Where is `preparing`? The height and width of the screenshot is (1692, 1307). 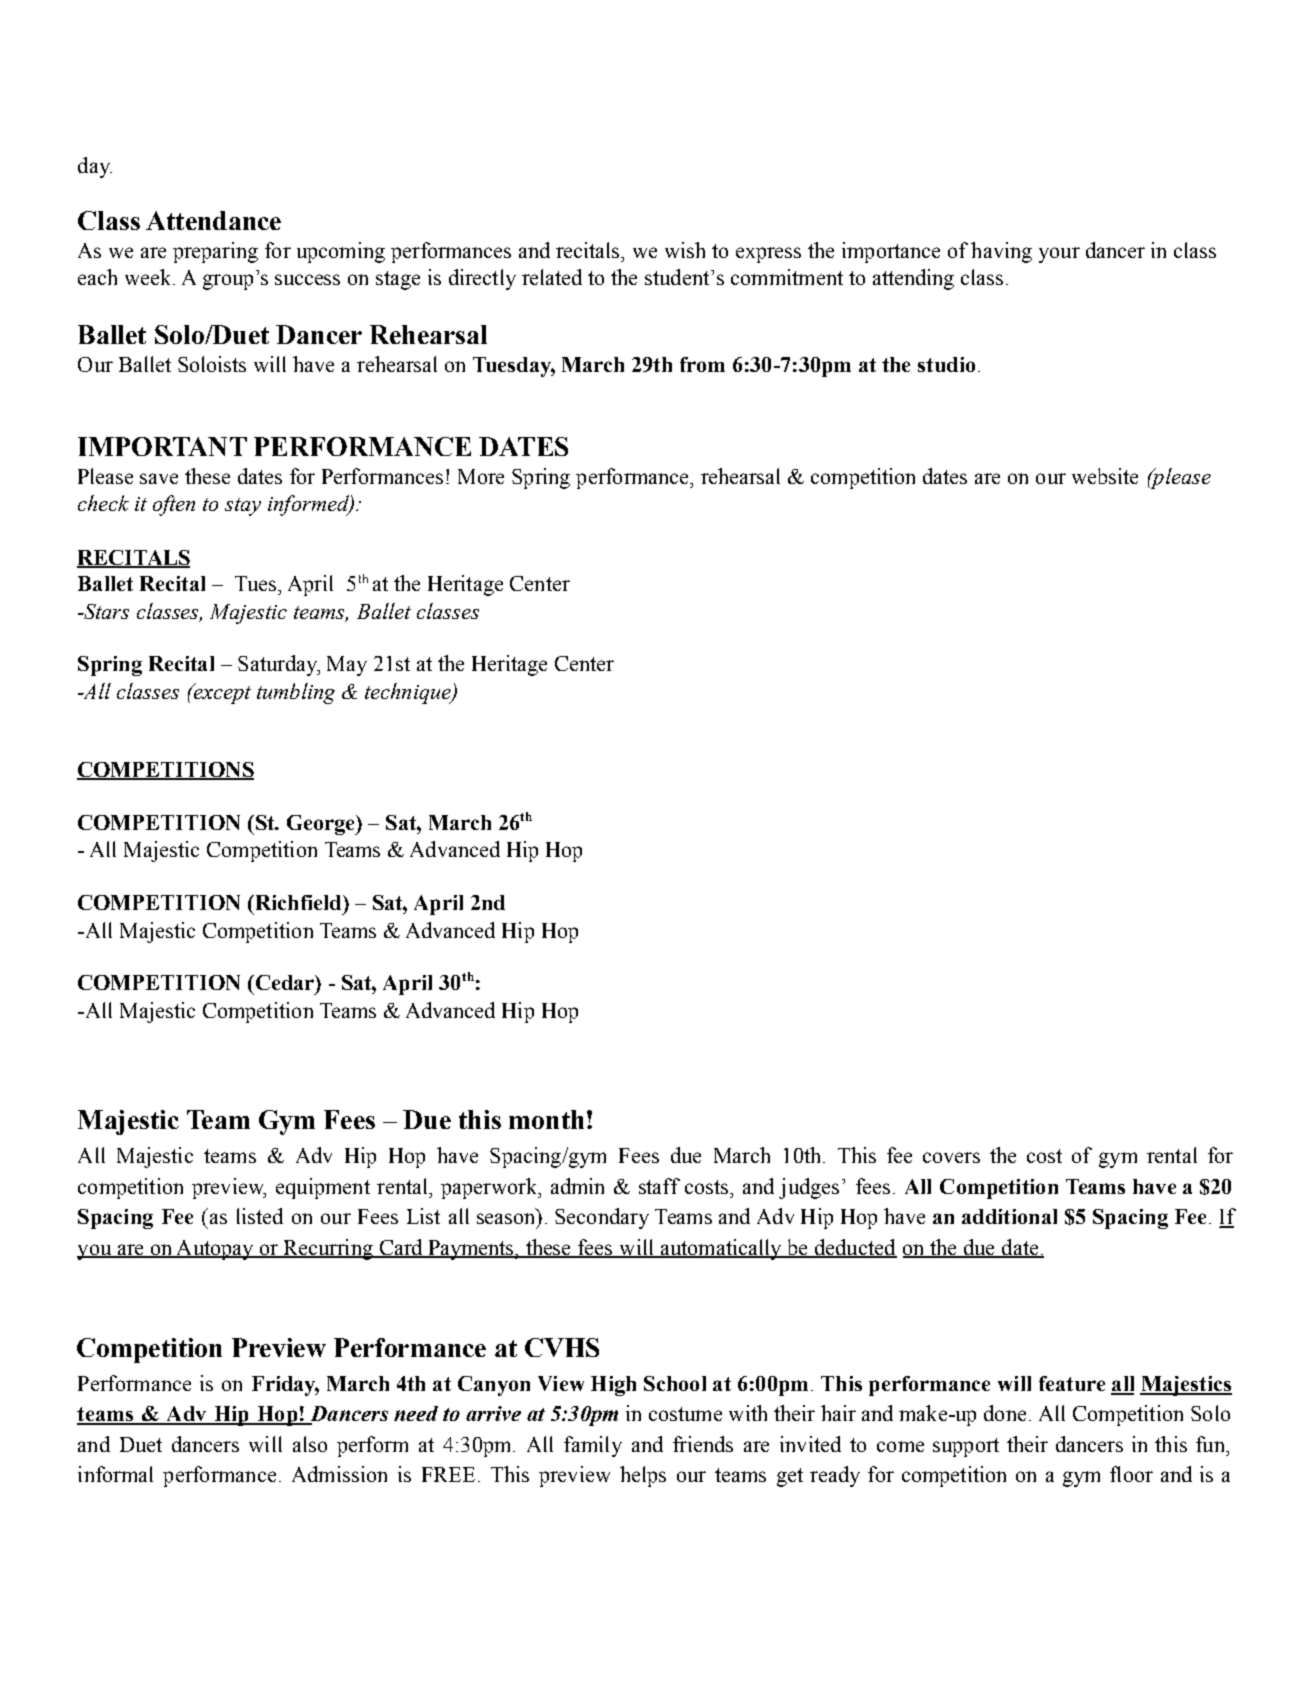 preparing is located at coordinates (215, 252).
